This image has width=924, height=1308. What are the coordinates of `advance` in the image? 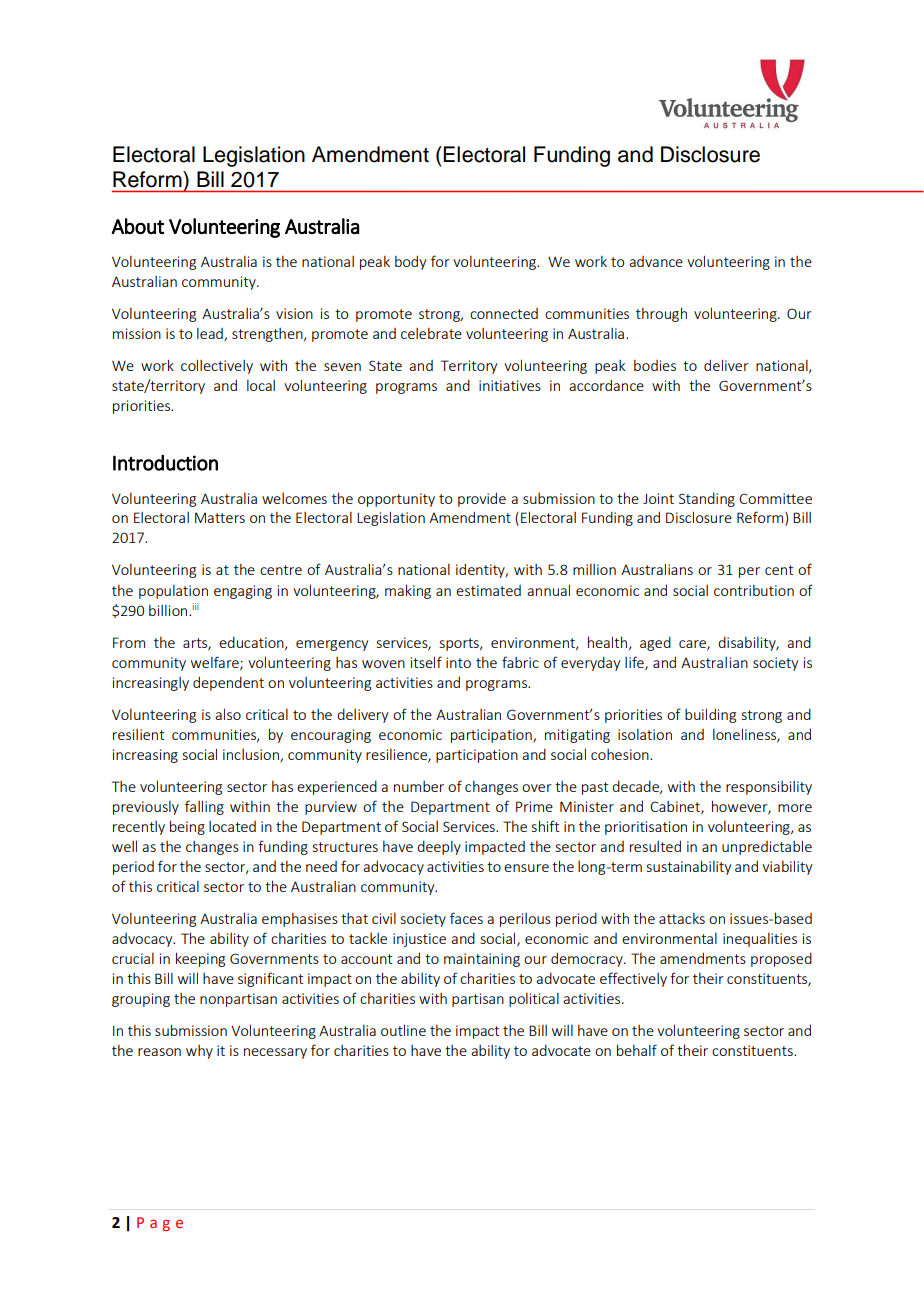 It's located at (656, 261).
